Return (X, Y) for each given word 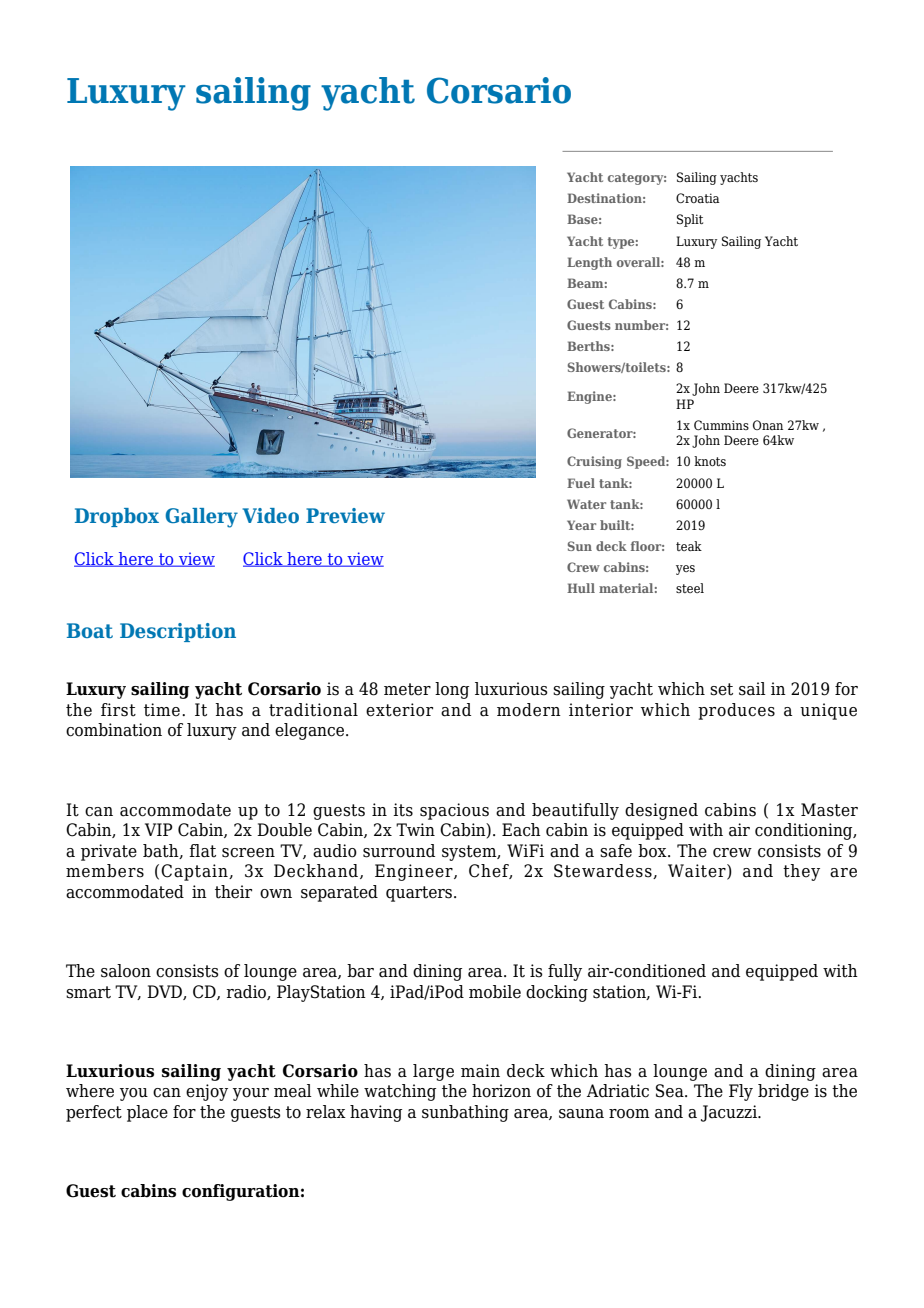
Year (581, 525)
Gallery (201, 518)
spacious (454, 811)
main (480, 1071)
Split (690, 220)
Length (589, 263)
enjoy (207, 1092)
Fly (741, 1092)
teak (689, 546)
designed (661, 811)
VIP (159, 829)
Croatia (698, 198)
